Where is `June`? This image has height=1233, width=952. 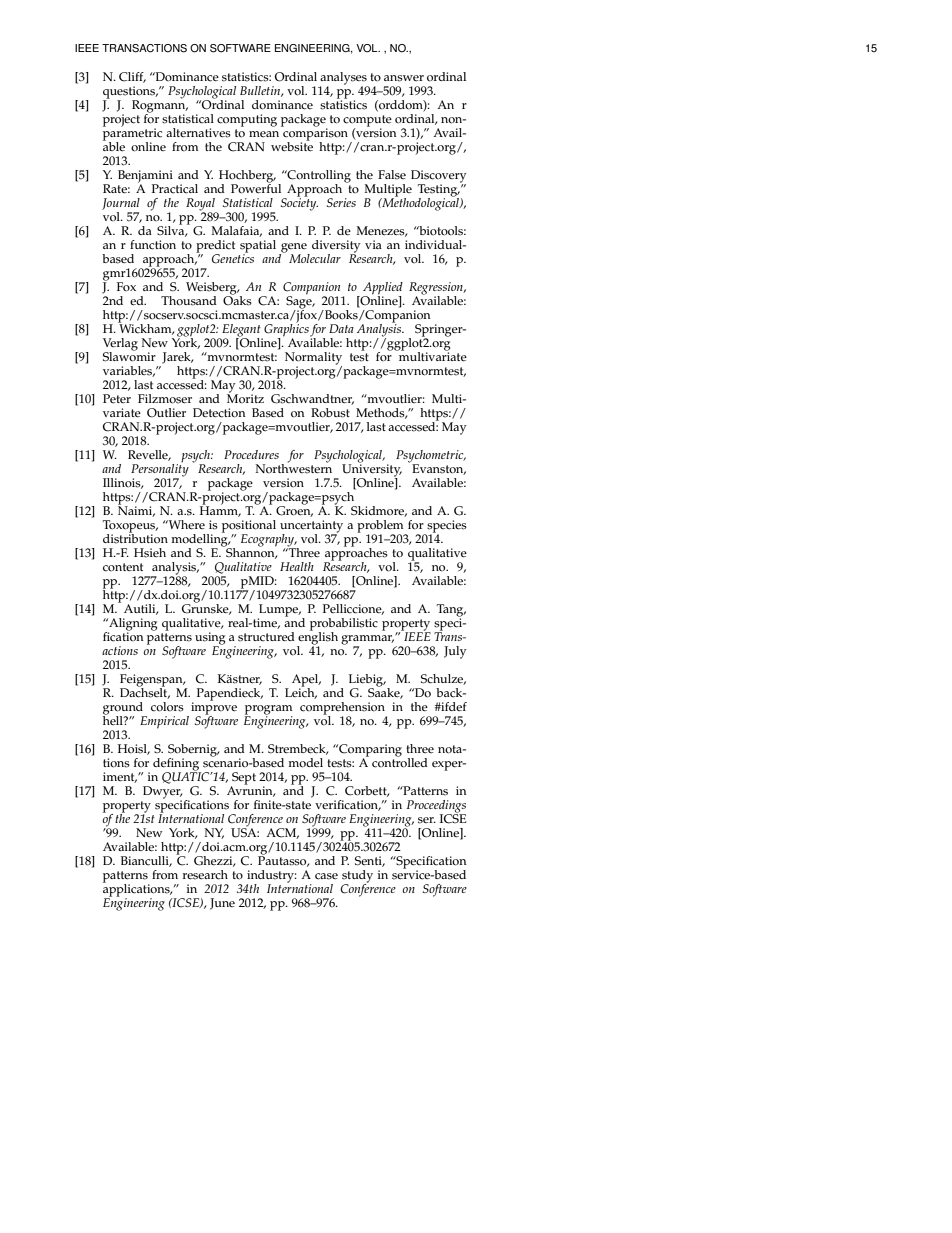
June is located at coordinates (222, 904).
